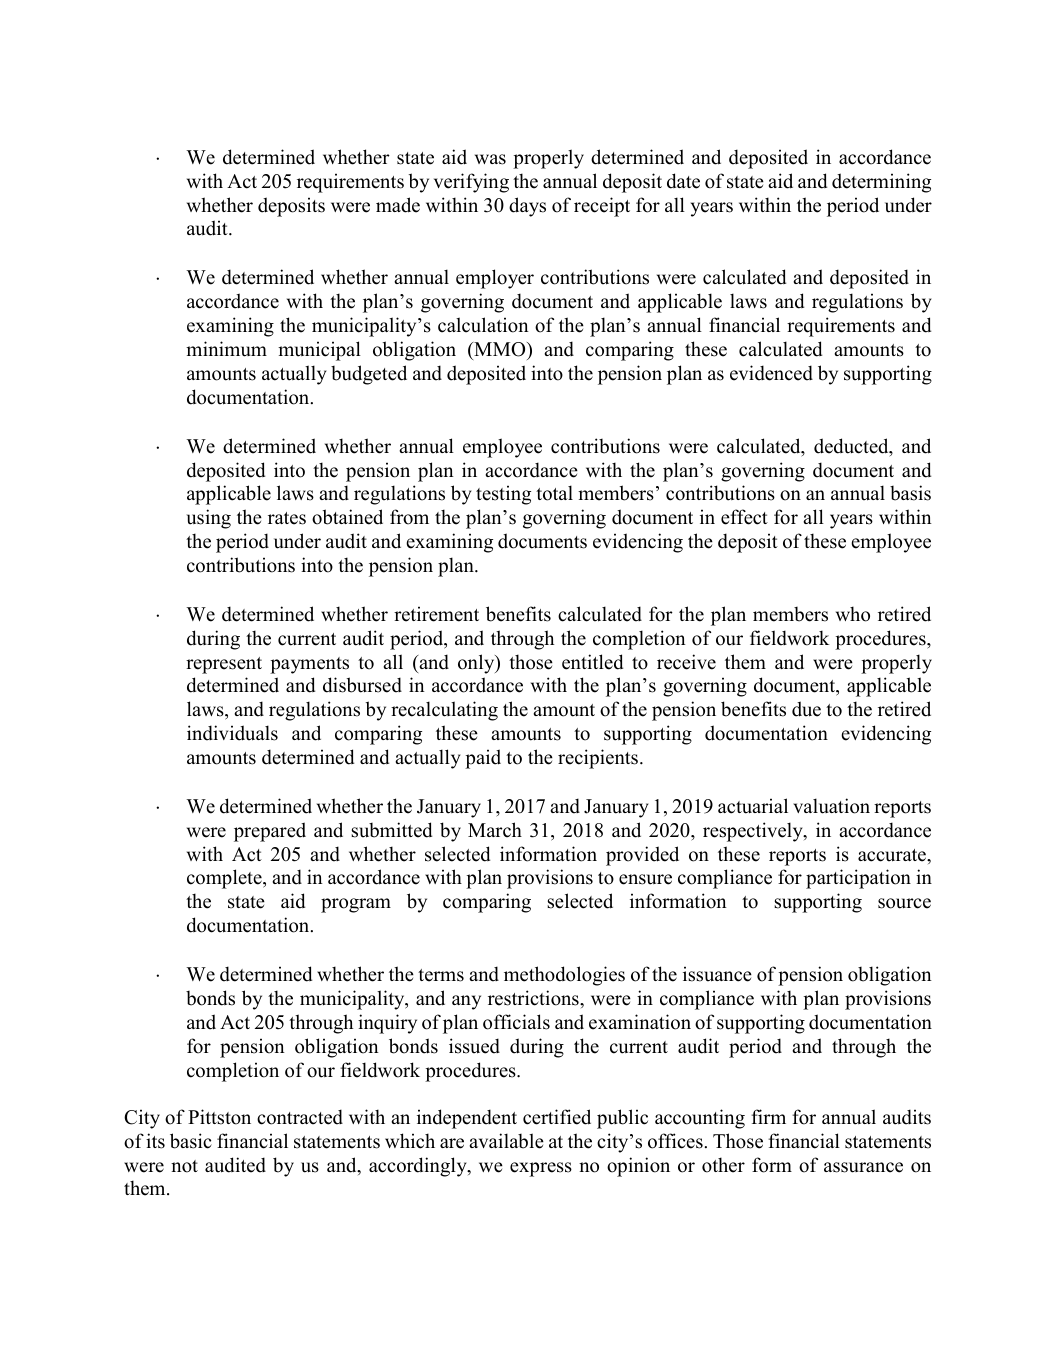 The image size is (1056, 1367). Describe the element at coordinates (495, 830) in the image. I see `March` at that location.
